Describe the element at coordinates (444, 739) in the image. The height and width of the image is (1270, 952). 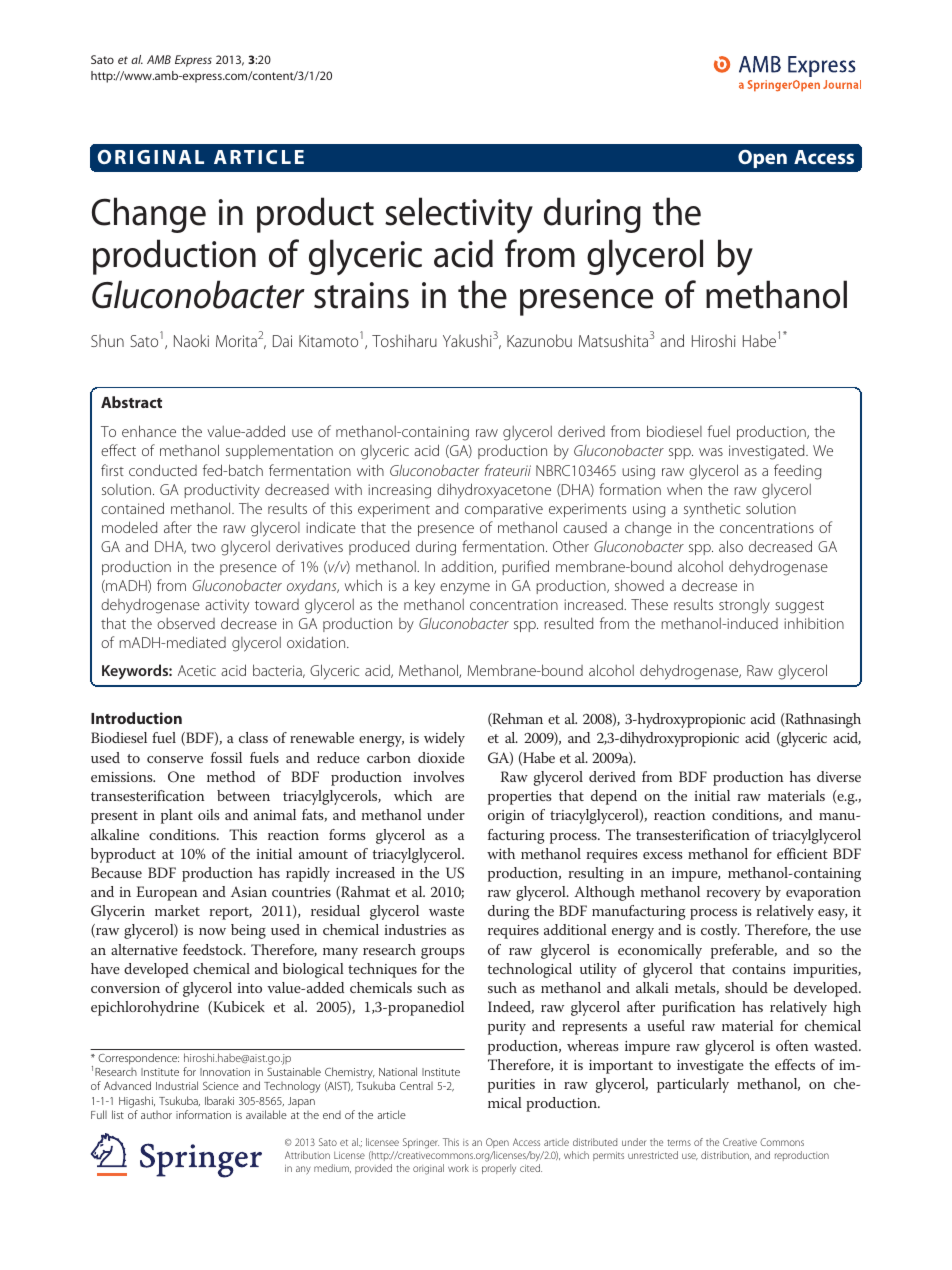
I see `widely` at that location.
